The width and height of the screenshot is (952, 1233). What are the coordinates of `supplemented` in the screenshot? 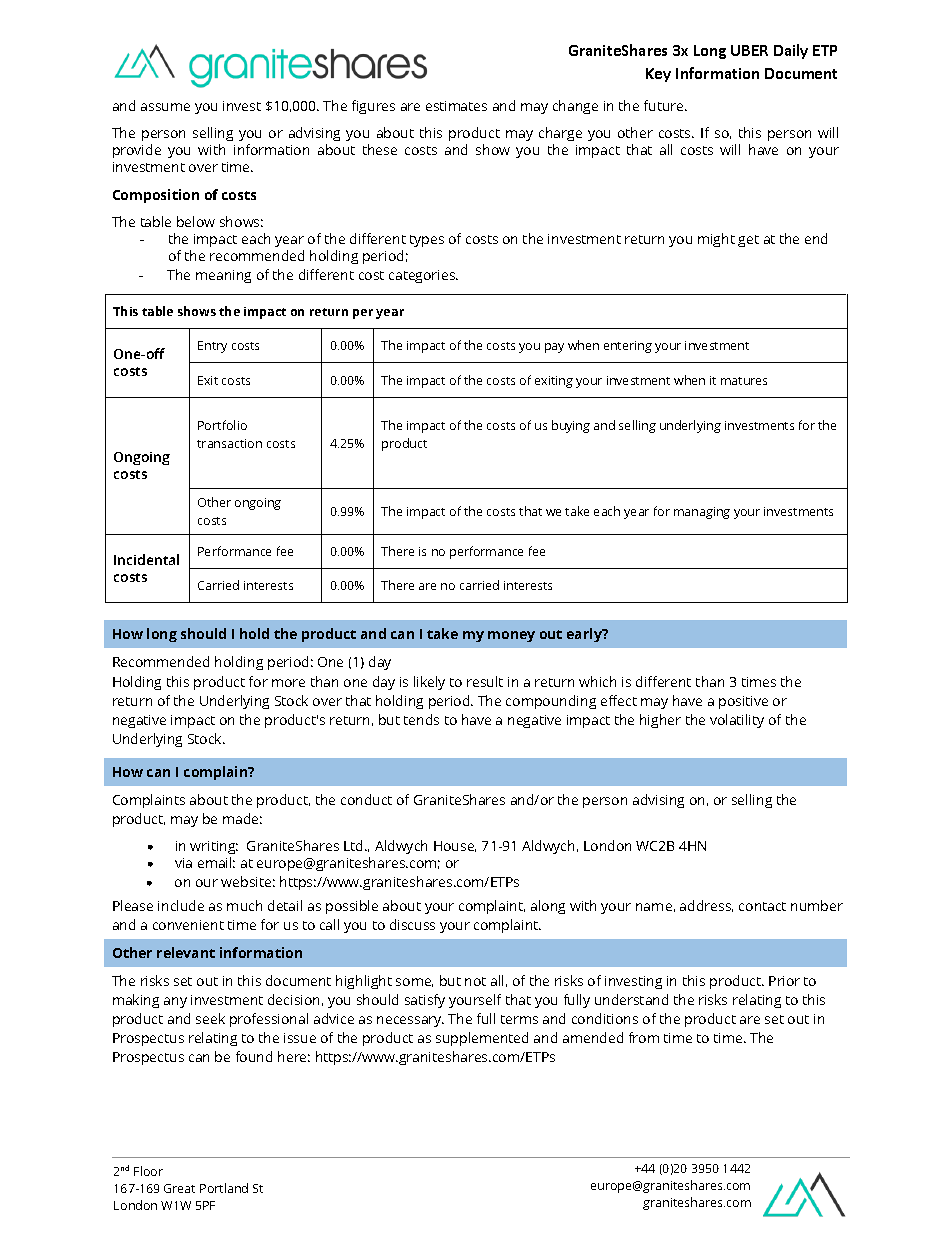 It's located at (482, 1039).
